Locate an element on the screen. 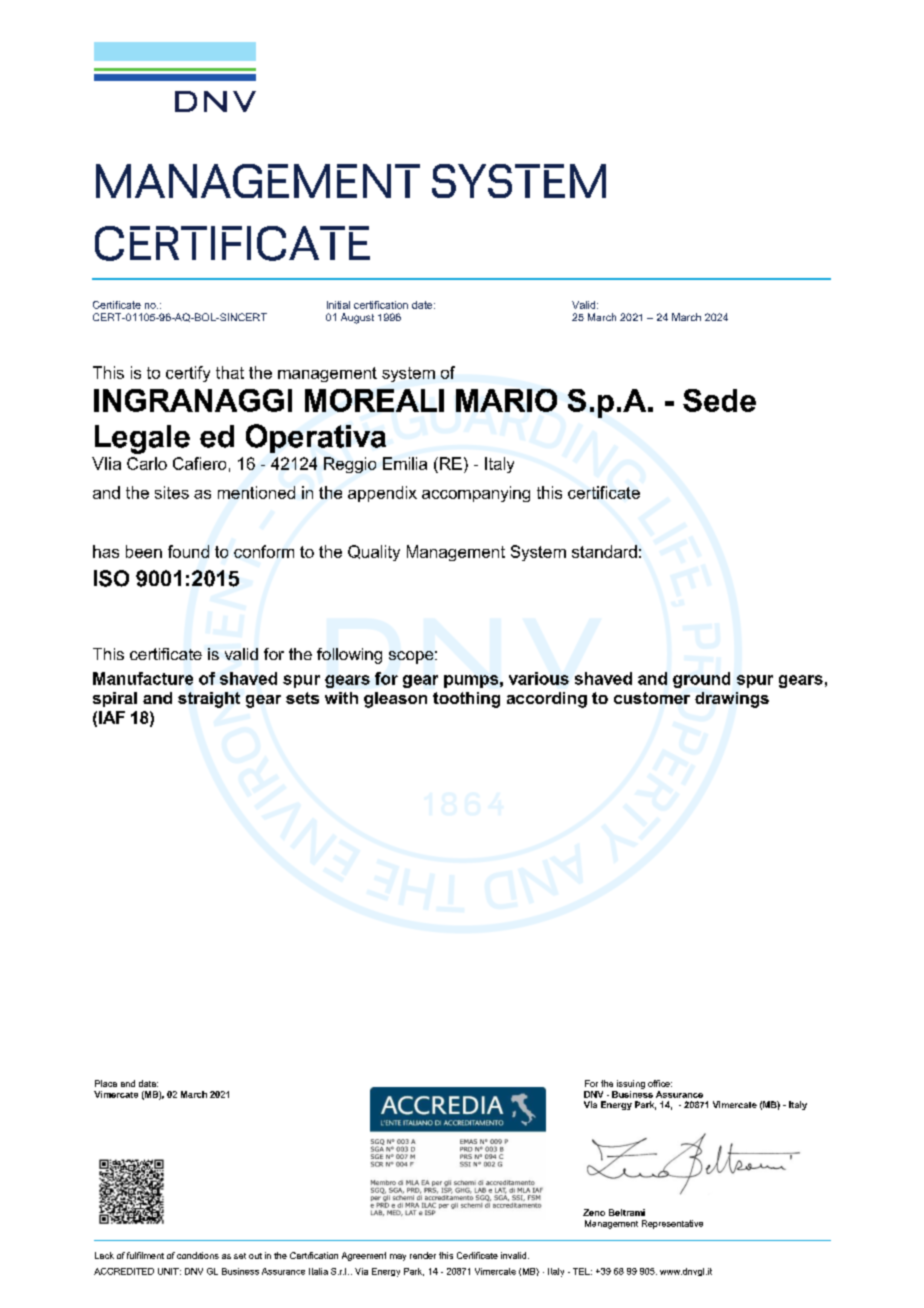 The height and width of the screenshot is (1308, 924). Sede is located at coordinates (719, 400).
